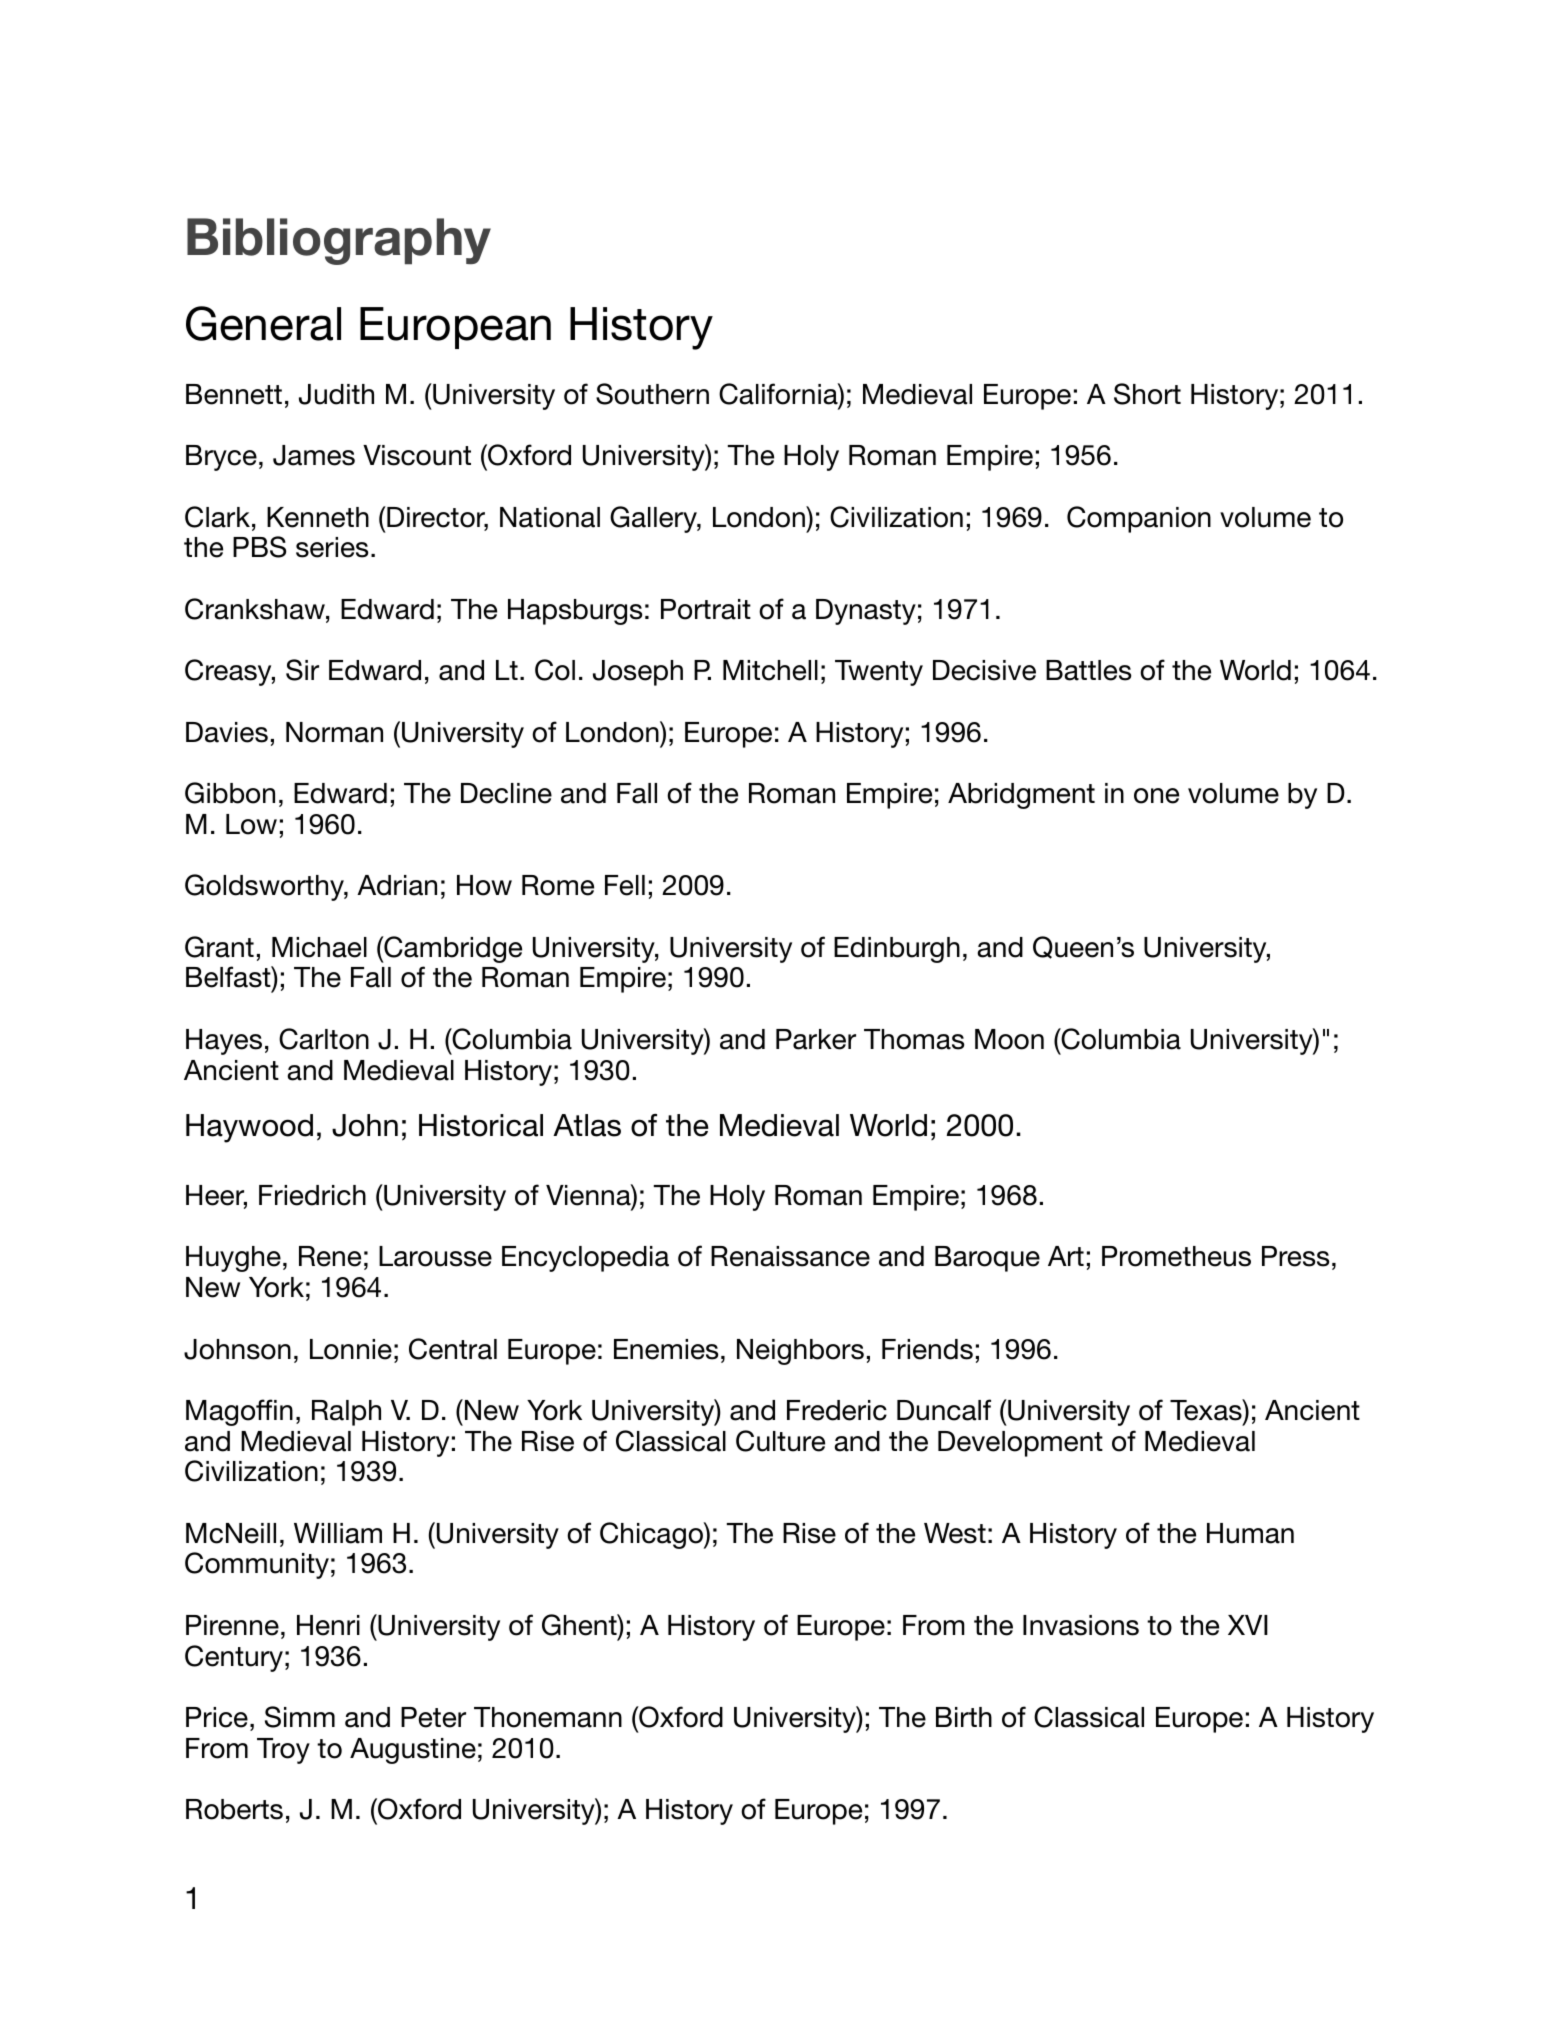 Image resolution: width=1566 pixels, height=2027 pixels. What do you see at coordinates (1009, 1039) in the screenshot?
I see `Moon` at bounding box center [1009, 1039].
